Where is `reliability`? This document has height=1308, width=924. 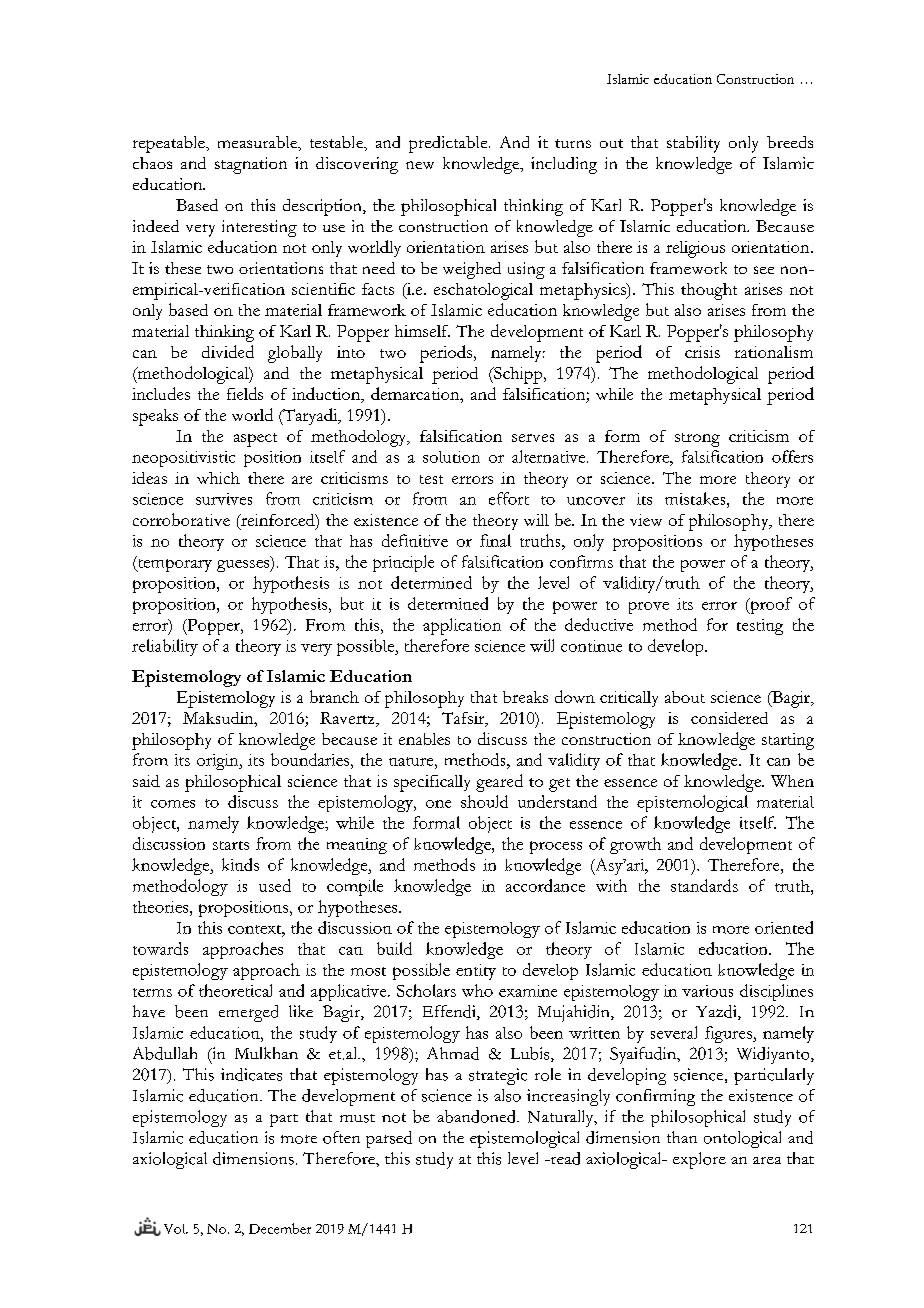 reliability is located at coordinates (165, 647).
